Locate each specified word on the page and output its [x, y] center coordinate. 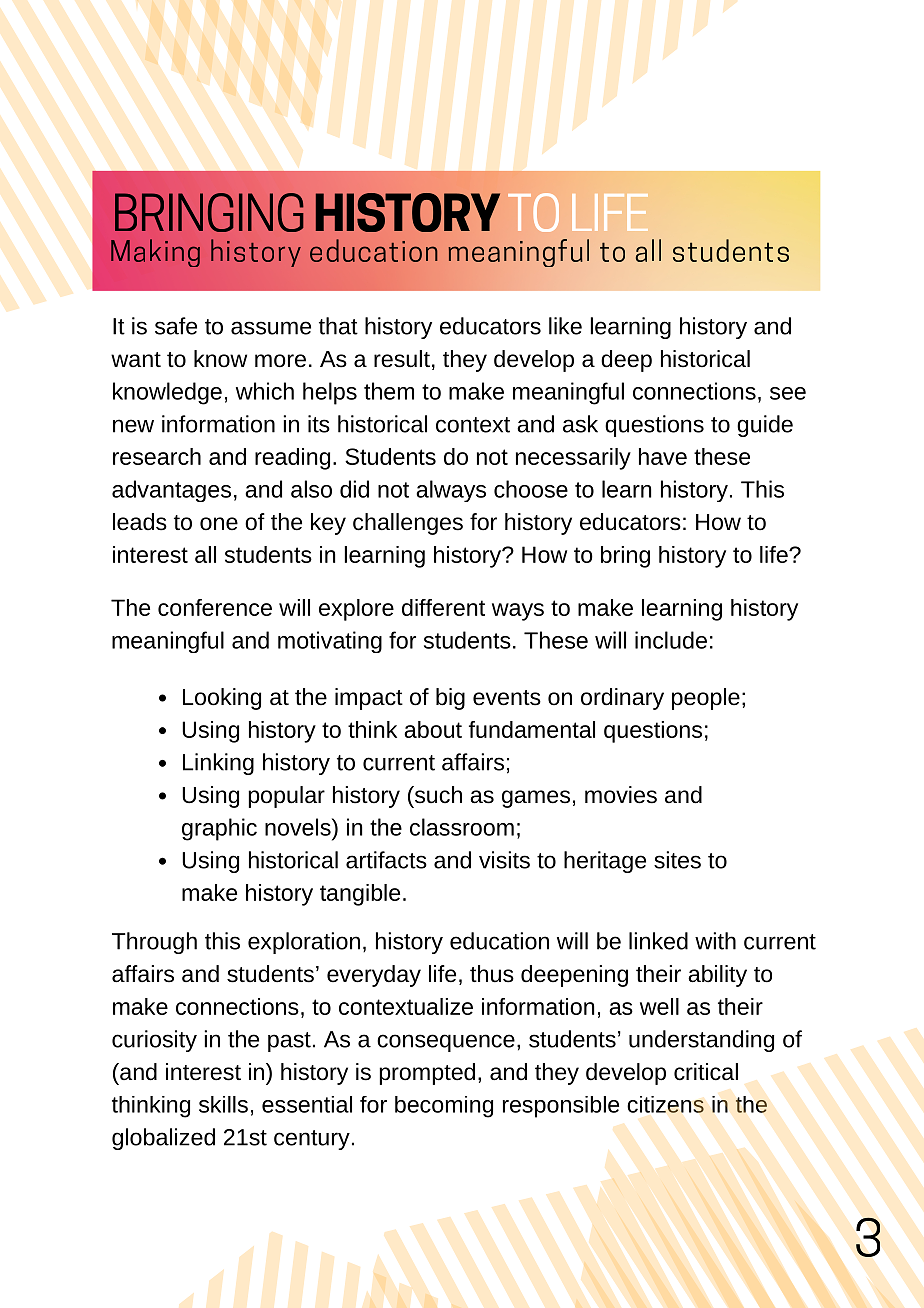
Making [155, 253]
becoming [444, 1107]
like [565, 326]
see [788, 393]
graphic [219, 829]
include [671, 640]
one [219, 524]
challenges [408, 524]
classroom [462, 827]
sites [677, 860]
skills [223, 1104]
